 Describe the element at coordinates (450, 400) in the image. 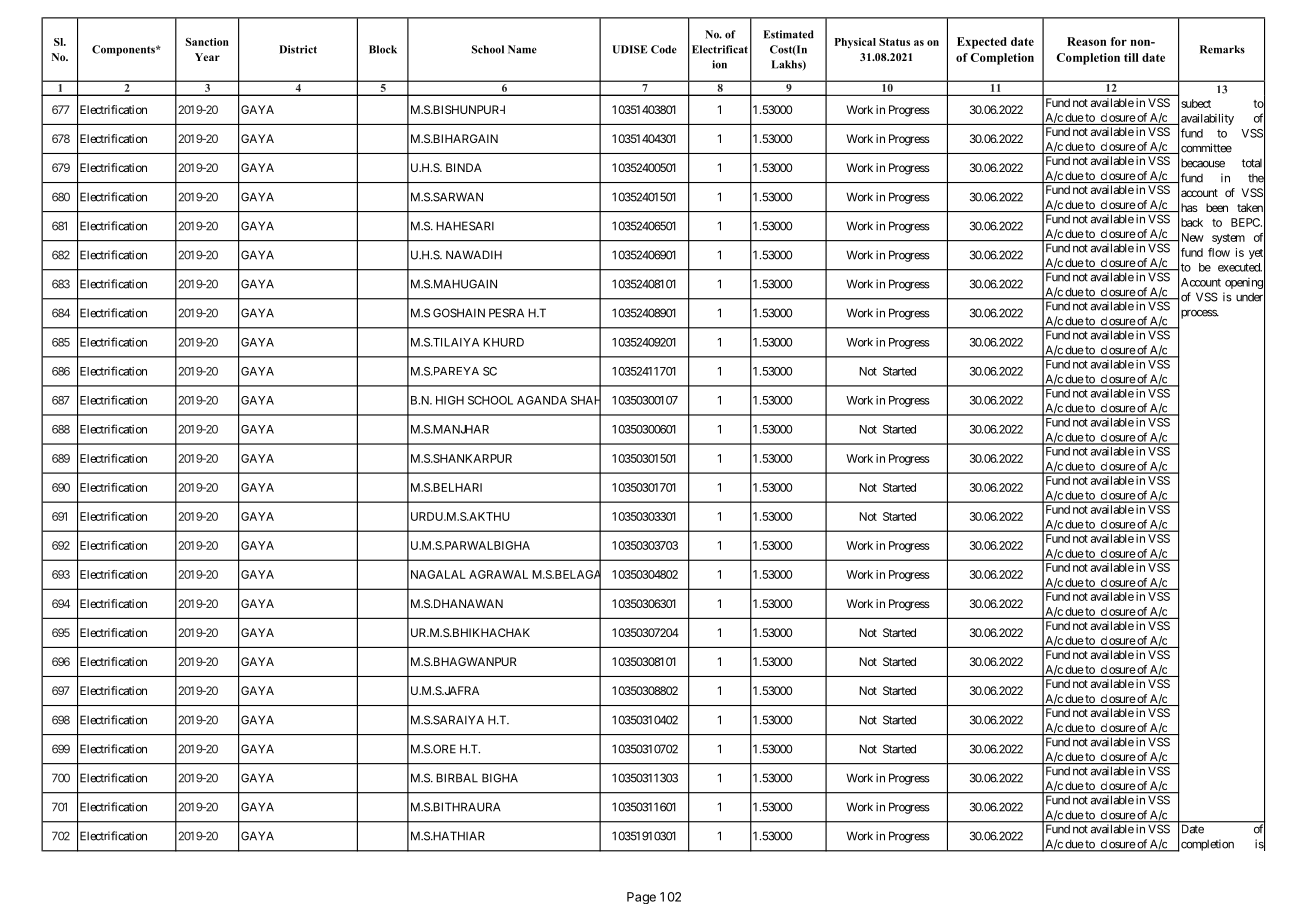

I see `HIGH` at that location.
